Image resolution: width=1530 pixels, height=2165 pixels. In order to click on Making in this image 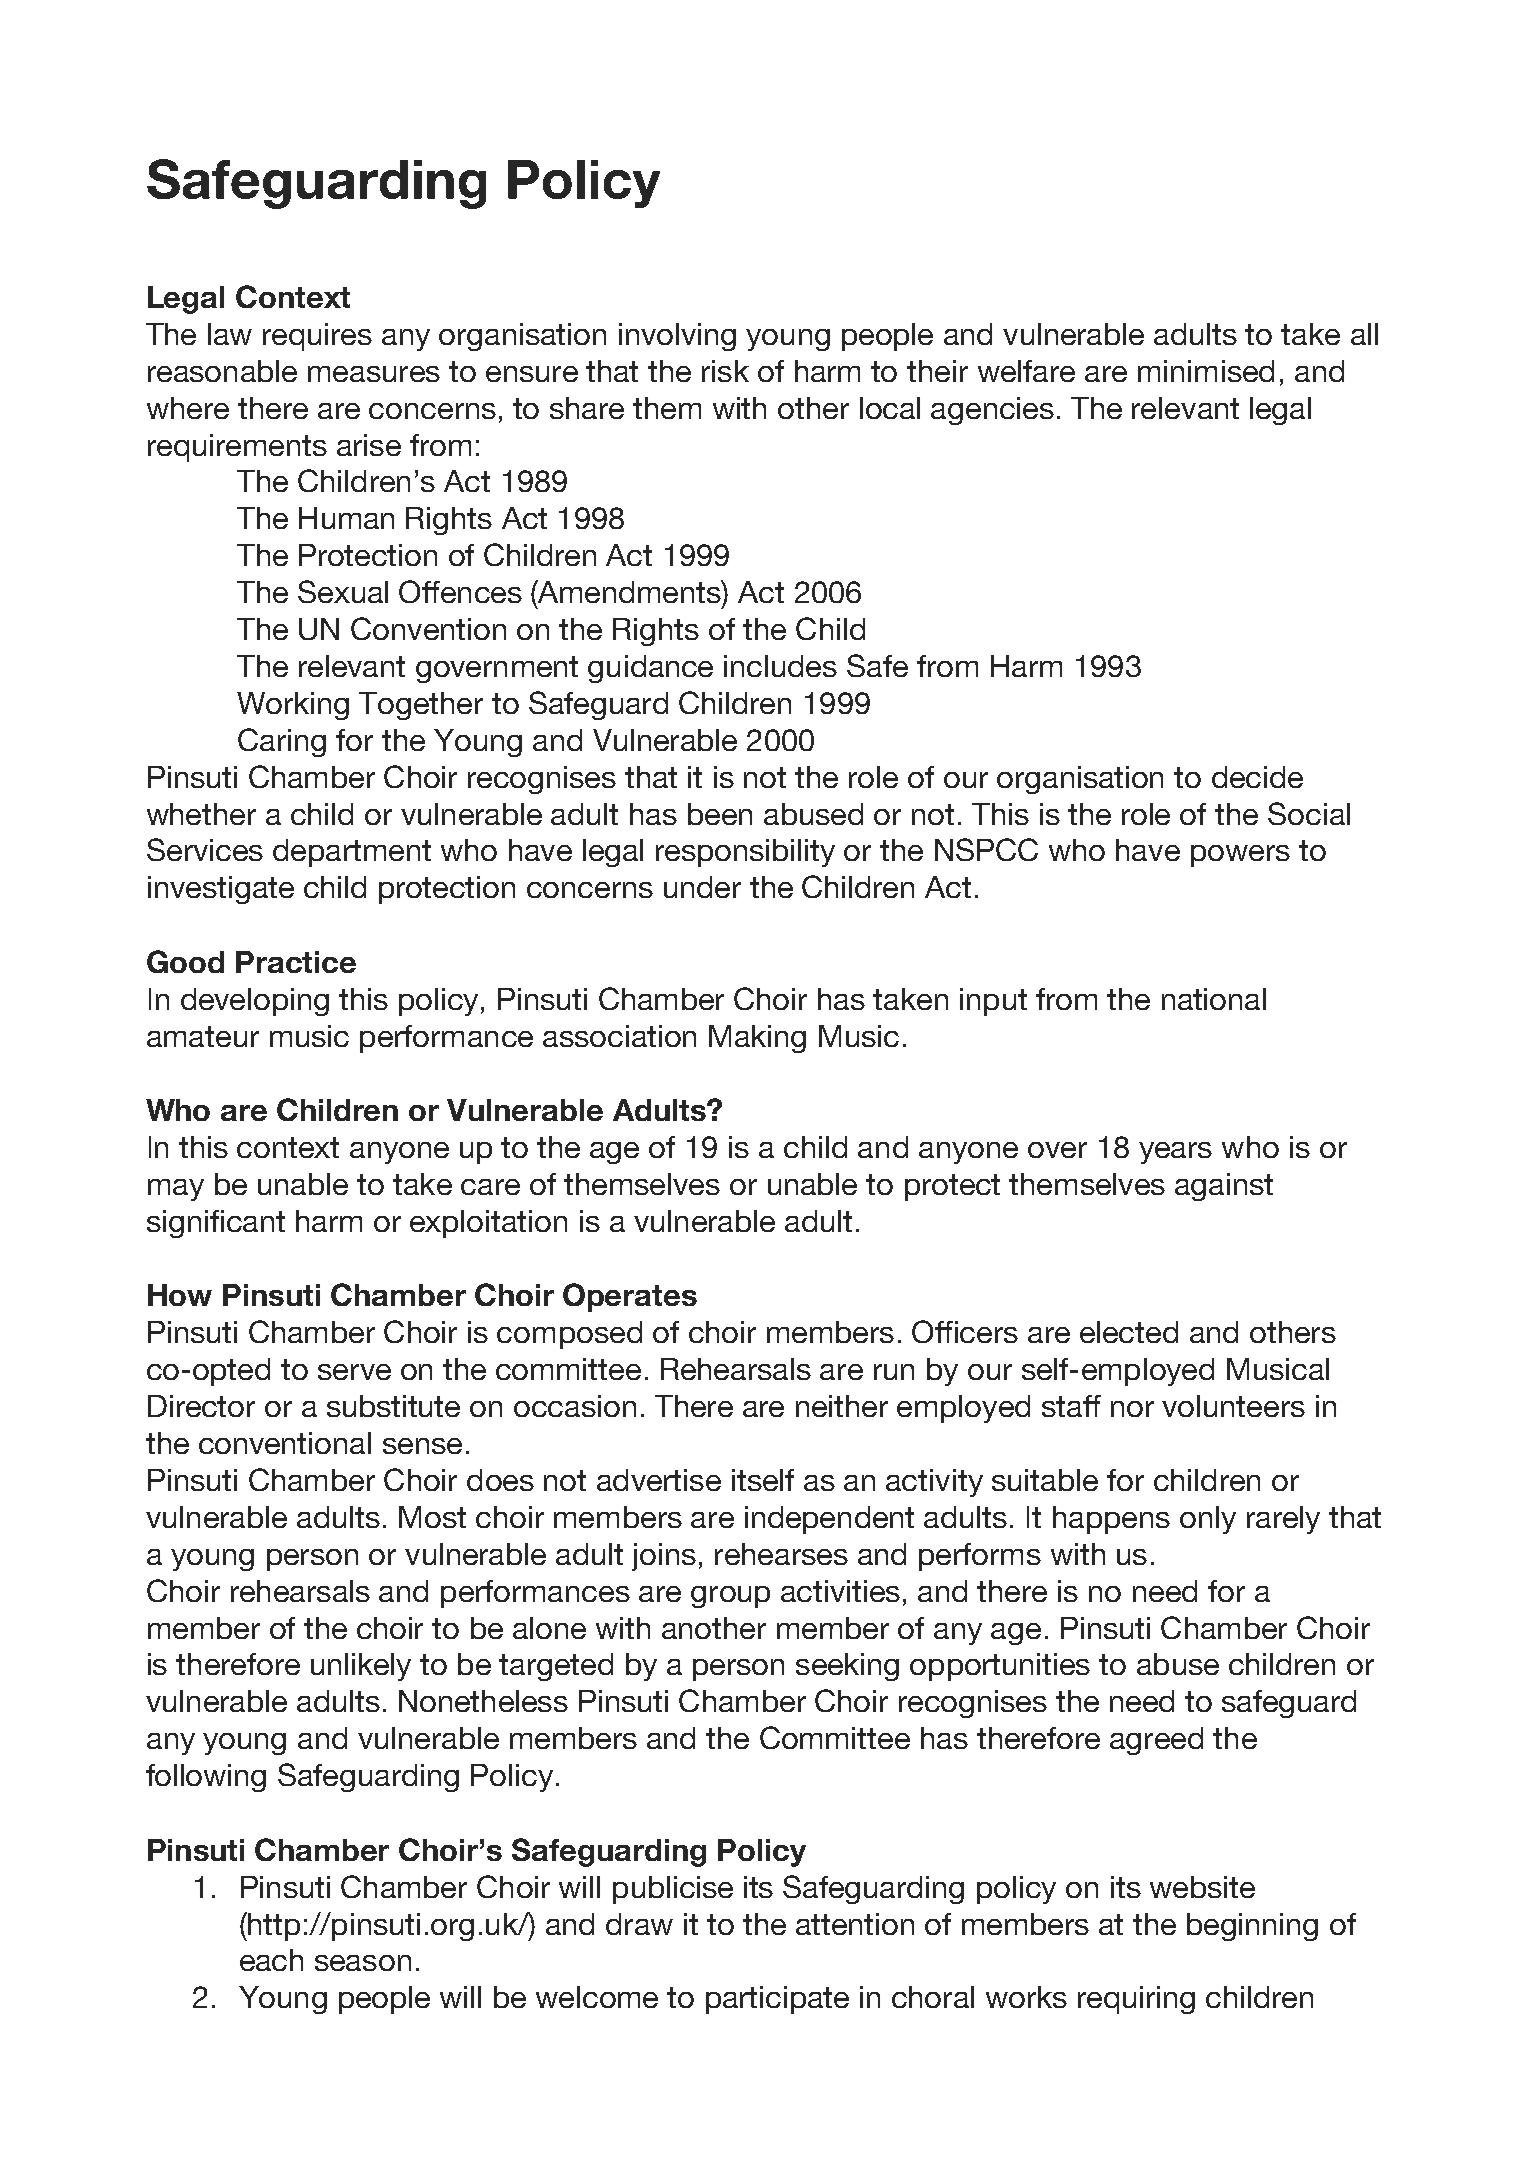, I will do `click(757, 1039)`.
